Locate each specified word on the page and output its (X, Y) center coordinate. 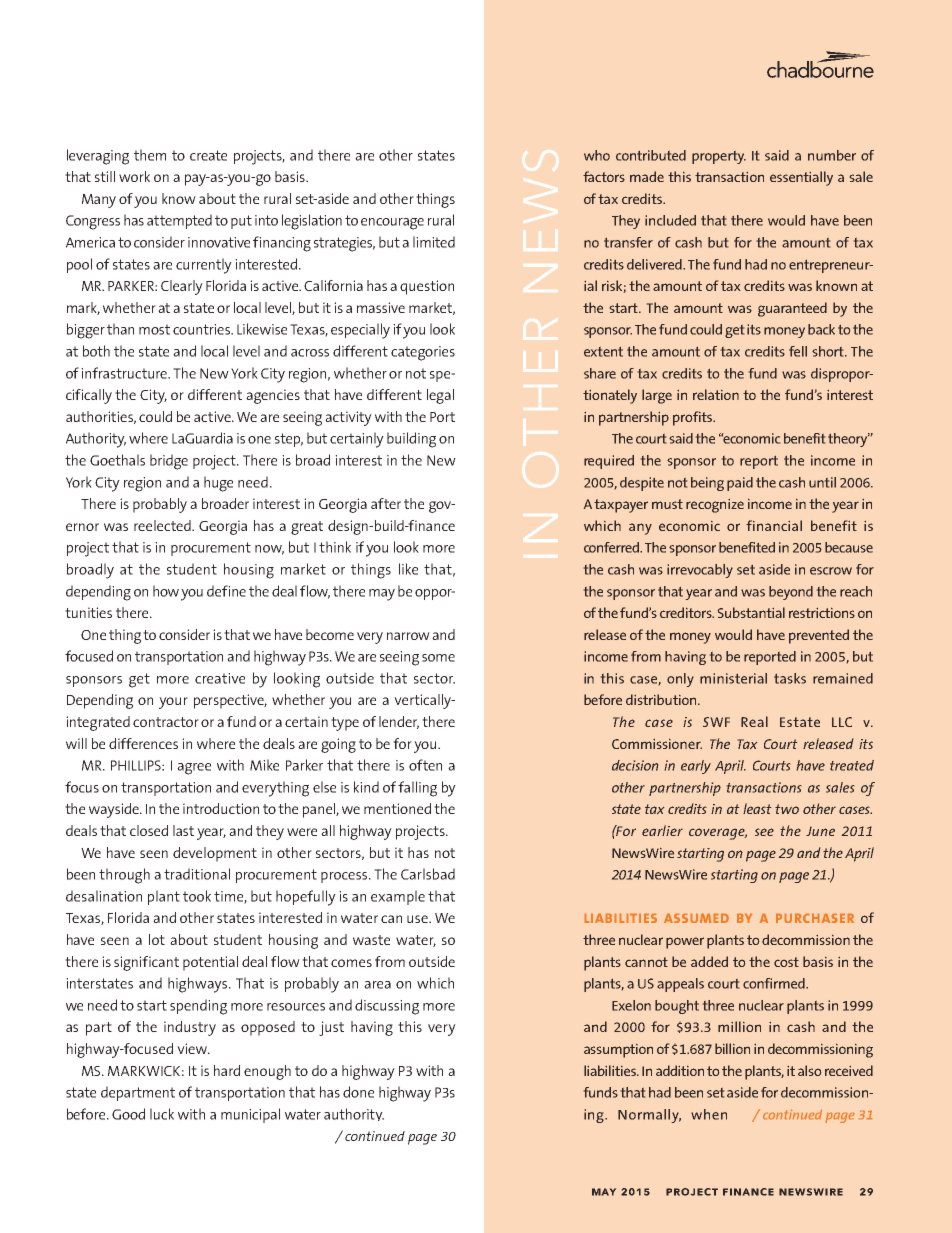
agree (194, 769)
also (809, 1070)
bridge (169, 462)
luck (162, 1114)
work (134, 176)
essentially (801, 178)
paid (740, 484)
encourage (392, 224)
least (757, 808)
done (358, 1092)
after (386, 503)
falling (417, 789)
